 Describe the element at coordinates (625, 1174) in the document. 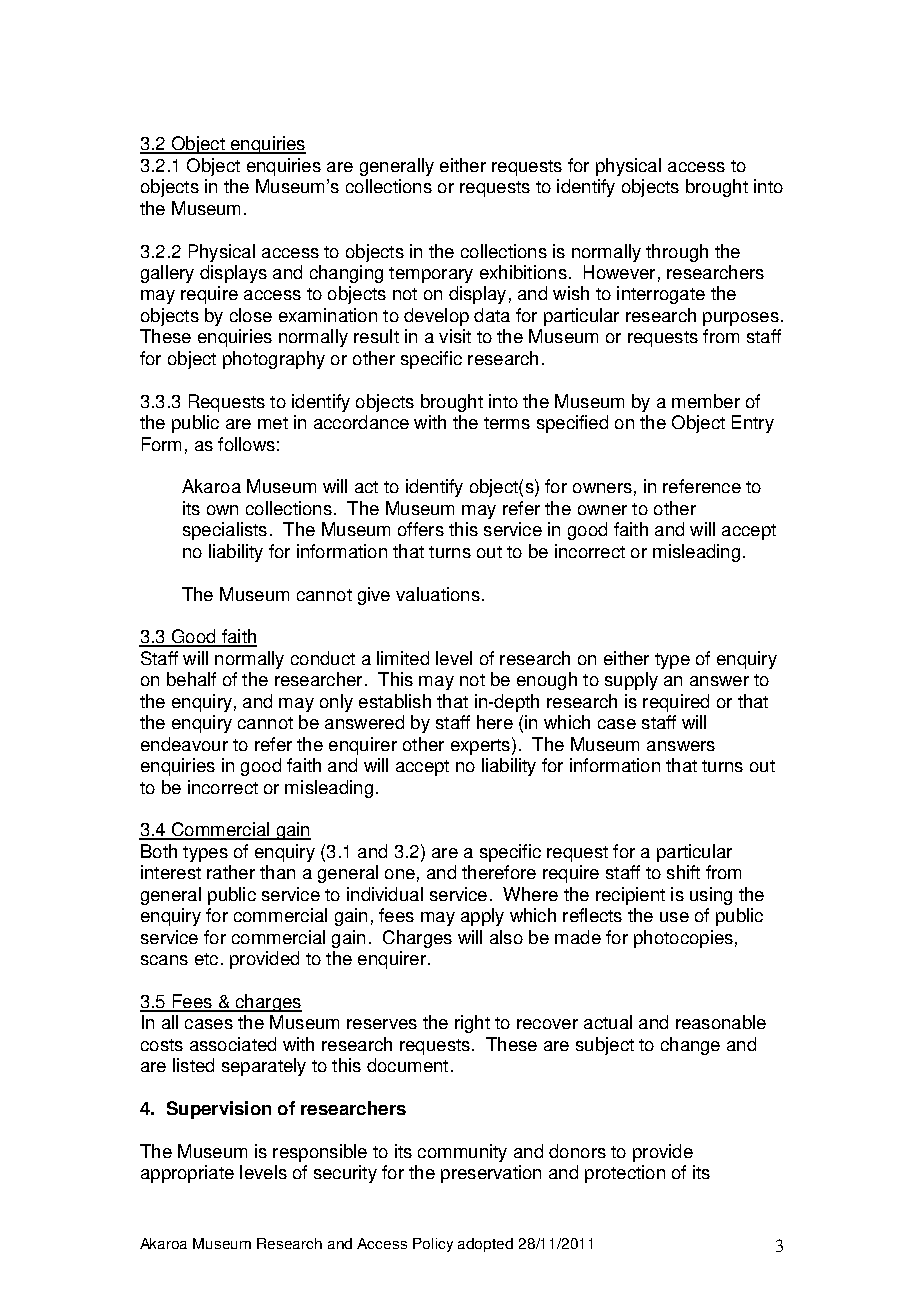

I see `protection` at that location.
